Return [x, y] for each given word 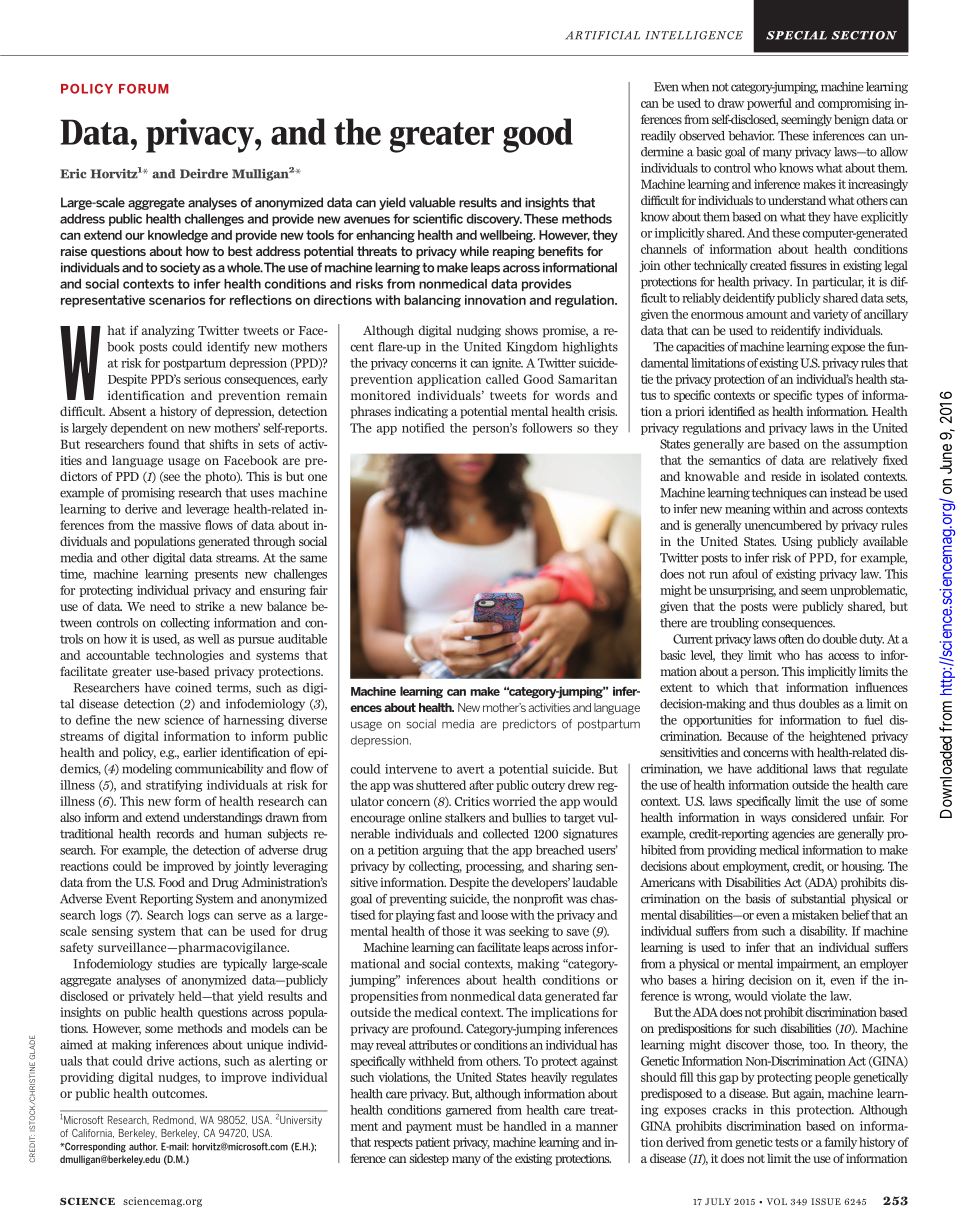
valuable [432, 202]
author [143, 1146]
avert [470, 769]
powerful [769, 104]
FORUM [144, 89]
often [791, 639]
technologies [189, 656]
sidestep [429, 1159]
